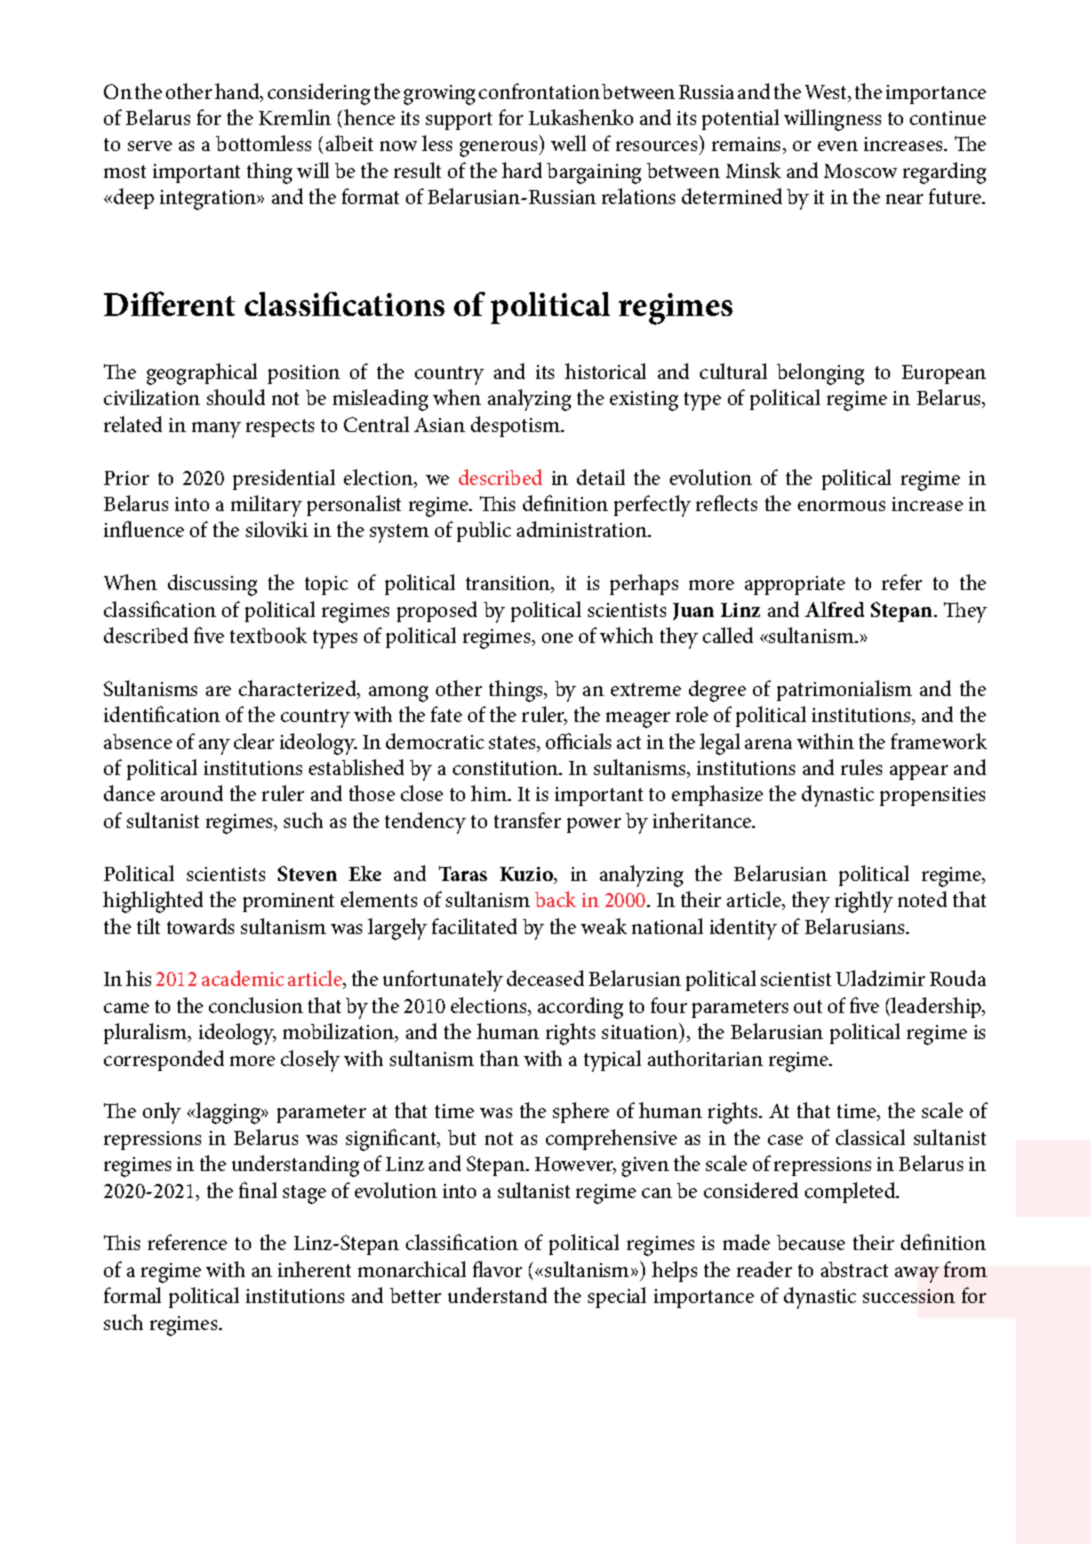  I want to click on well, so click(568, 143).
